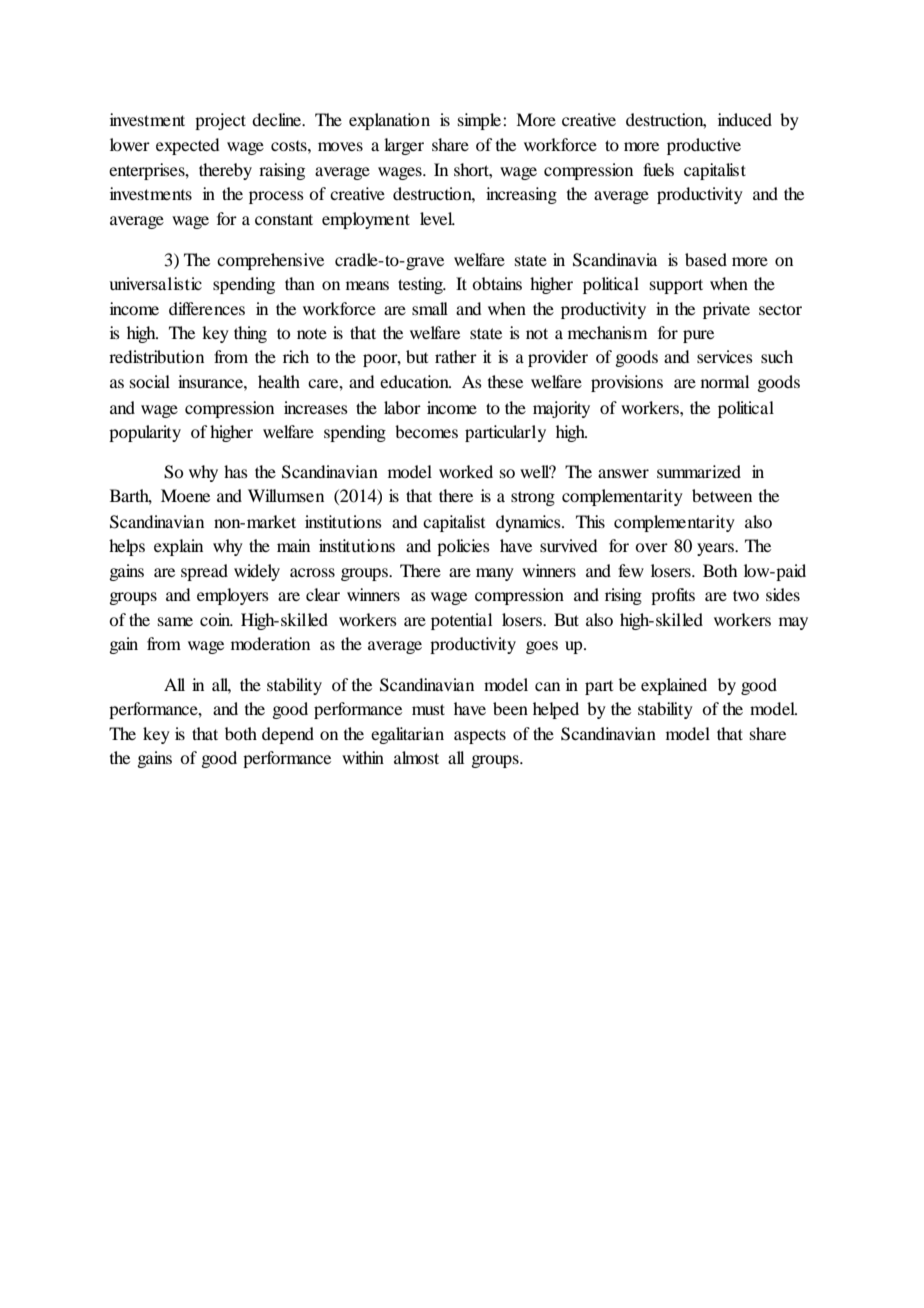 This screenshot has width=924, height=1308. I want to click on summarized, so click(699, 471).
